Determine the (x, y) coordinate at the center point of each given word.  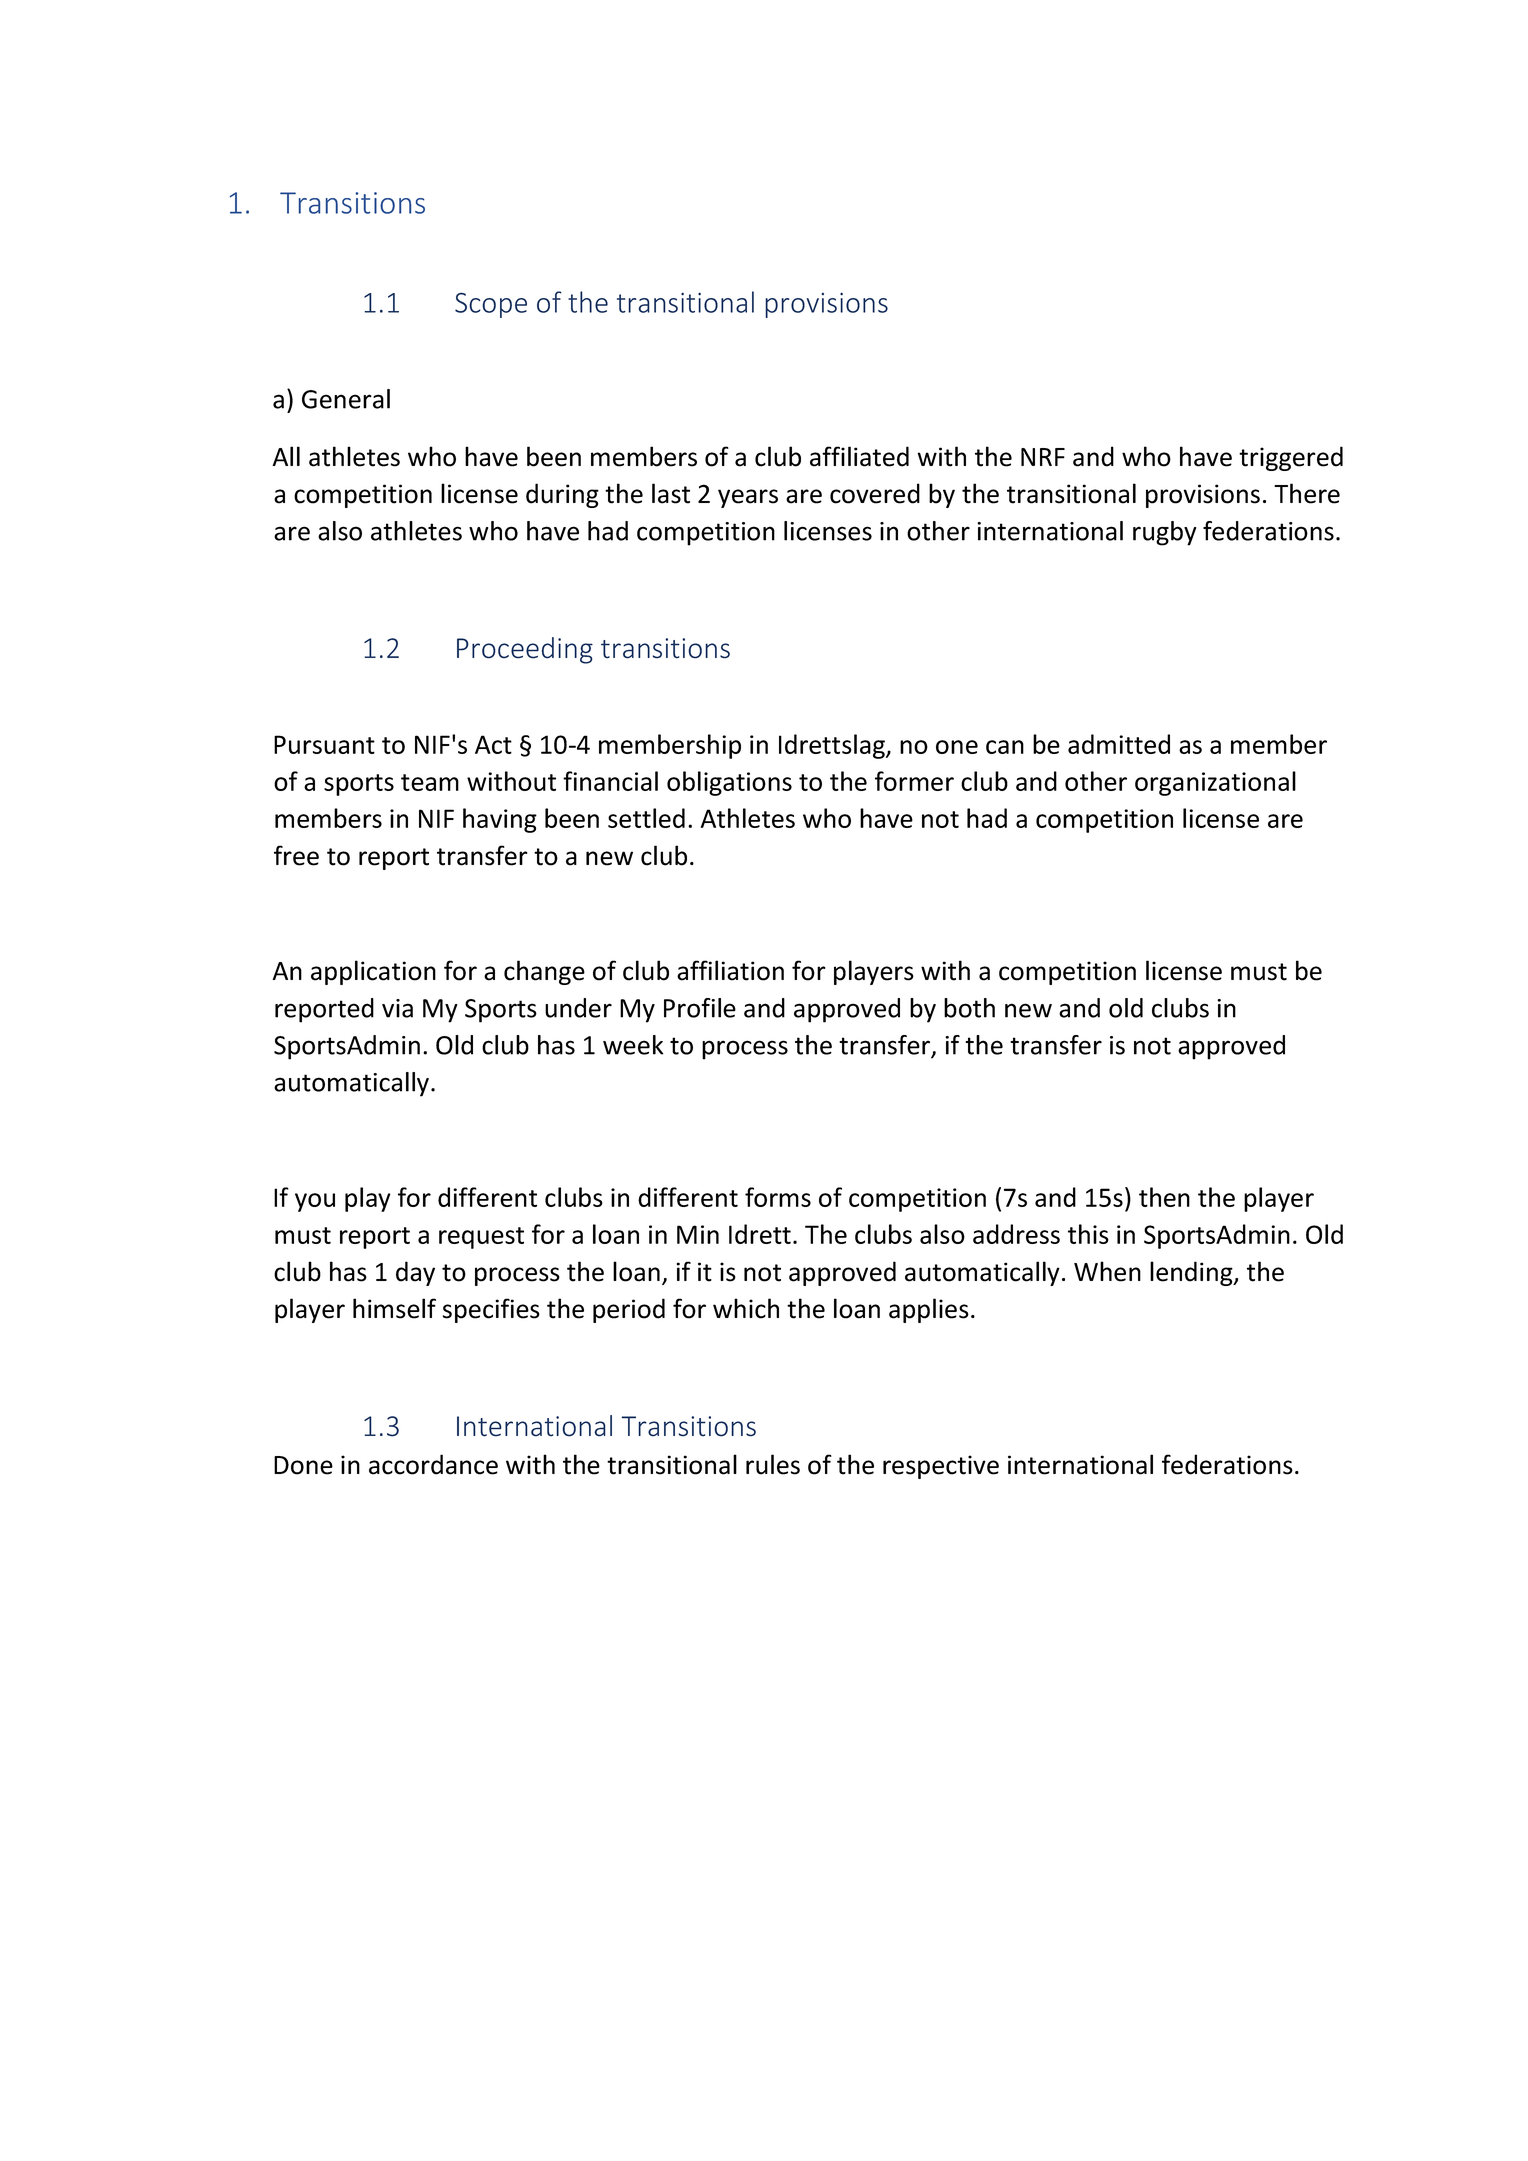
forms (778, 1197)
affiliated (859, 456)
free (296, 855)
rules (773, 1464)
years (748, 498)
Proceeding (525, 650)
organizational (1215, 783)
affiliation (730, 970)
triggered (1291, 458)
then (1164, 1197)
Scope (491, 305)
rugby (1165, 533)
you (315, 1202)
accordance (433, 1464)
